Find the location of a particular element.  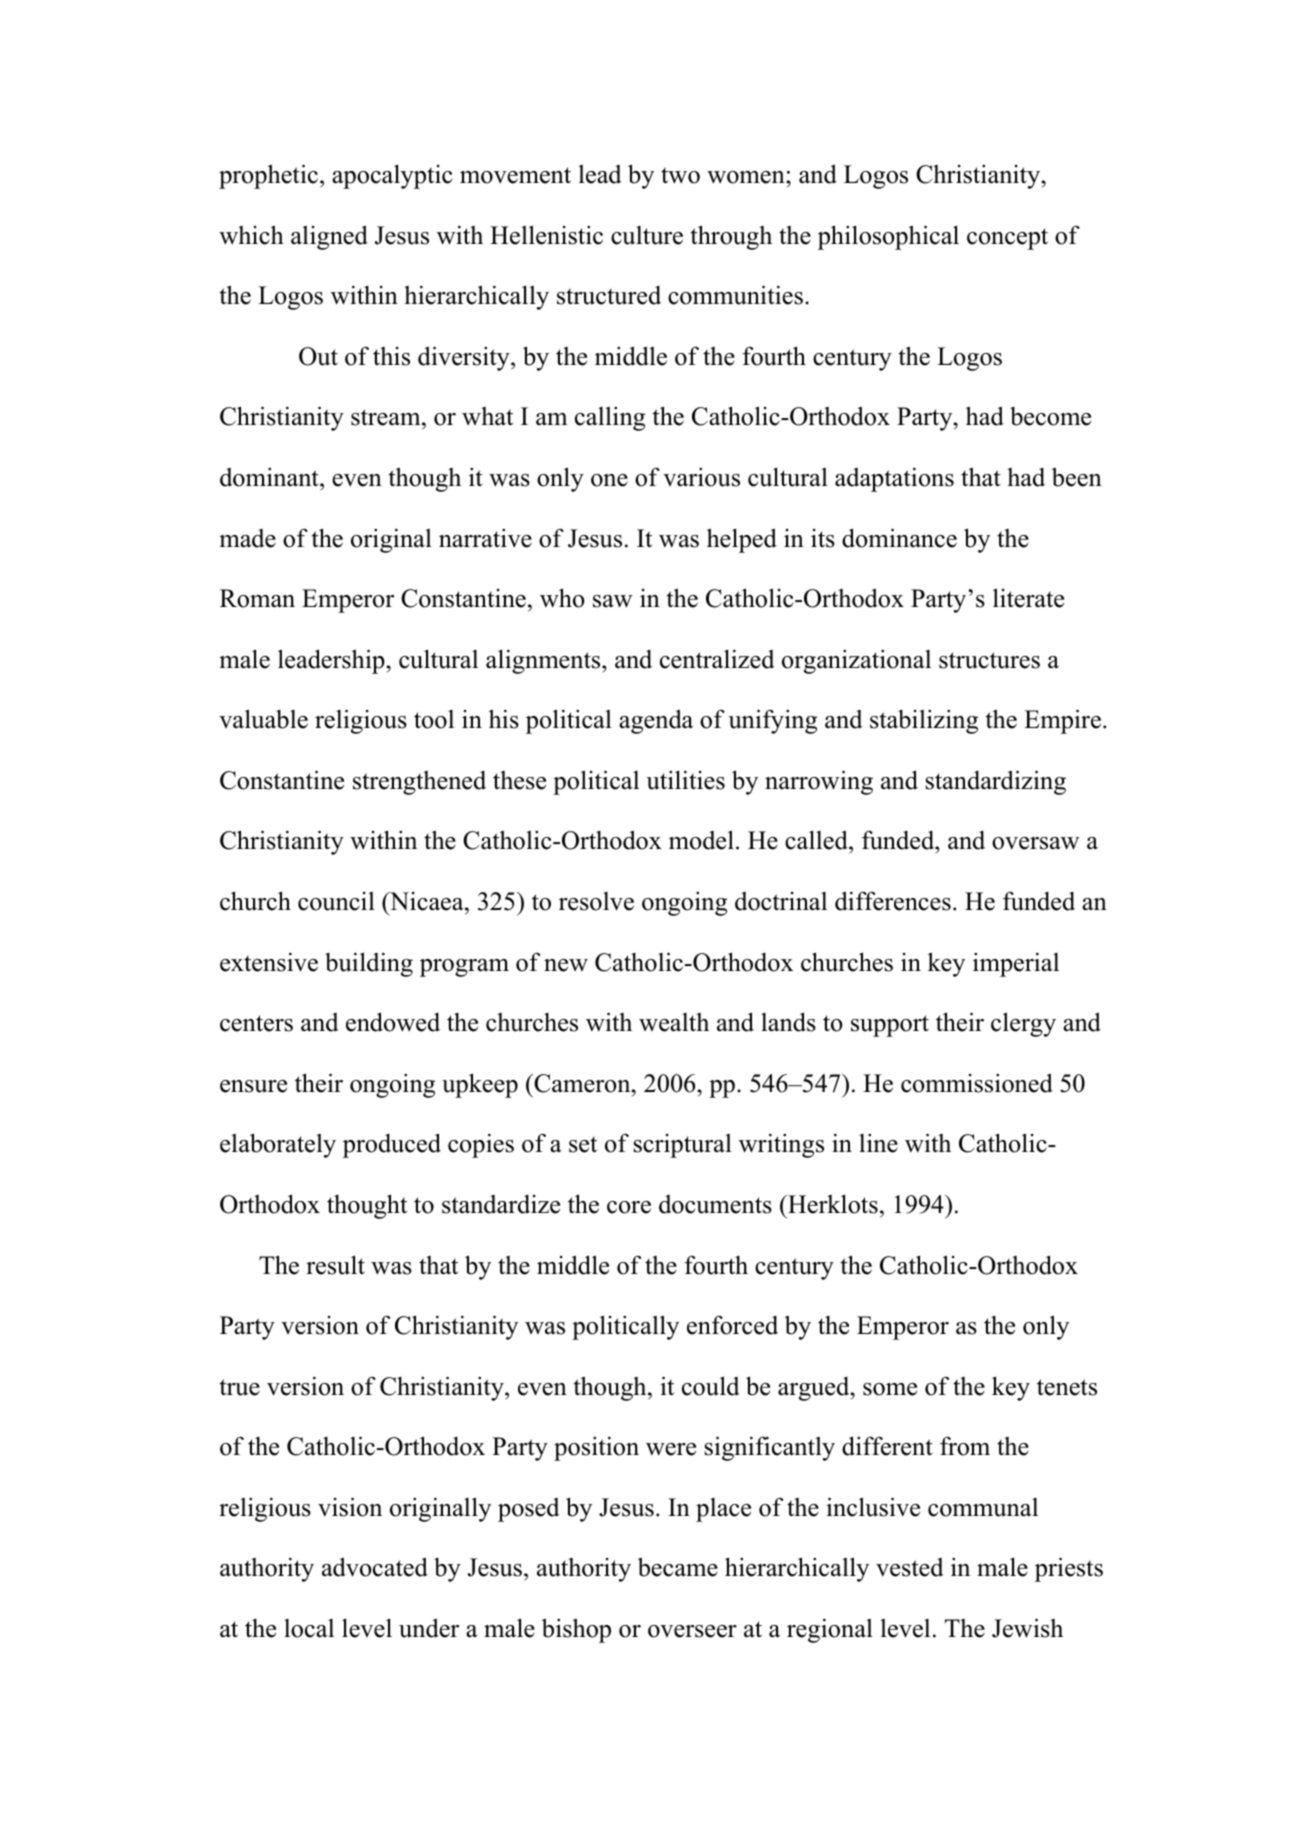

commissioned is located at coordinates (977, 1083).
